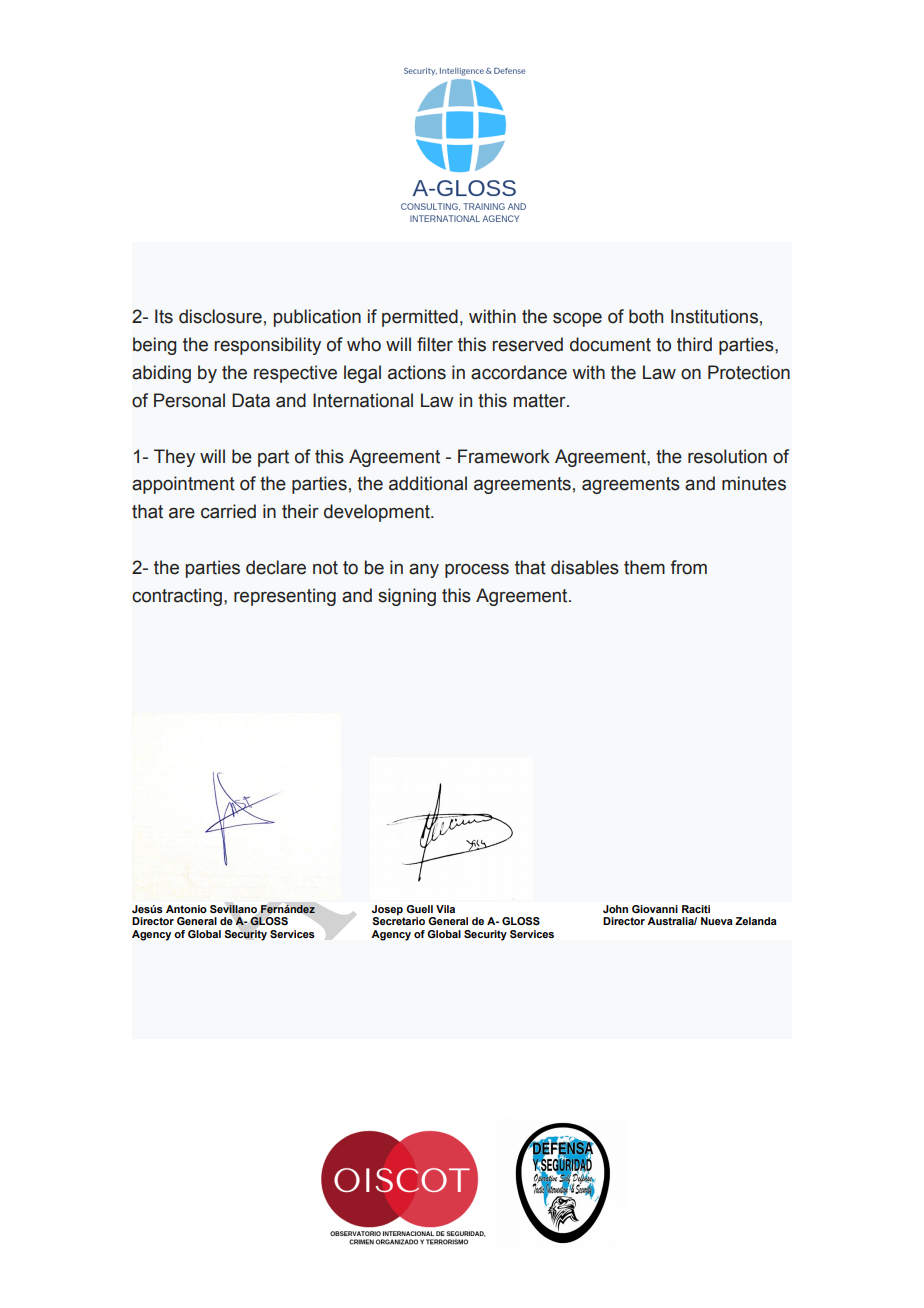 This image has width=924, height=1308. I want to click on third, so click(694, 344).
